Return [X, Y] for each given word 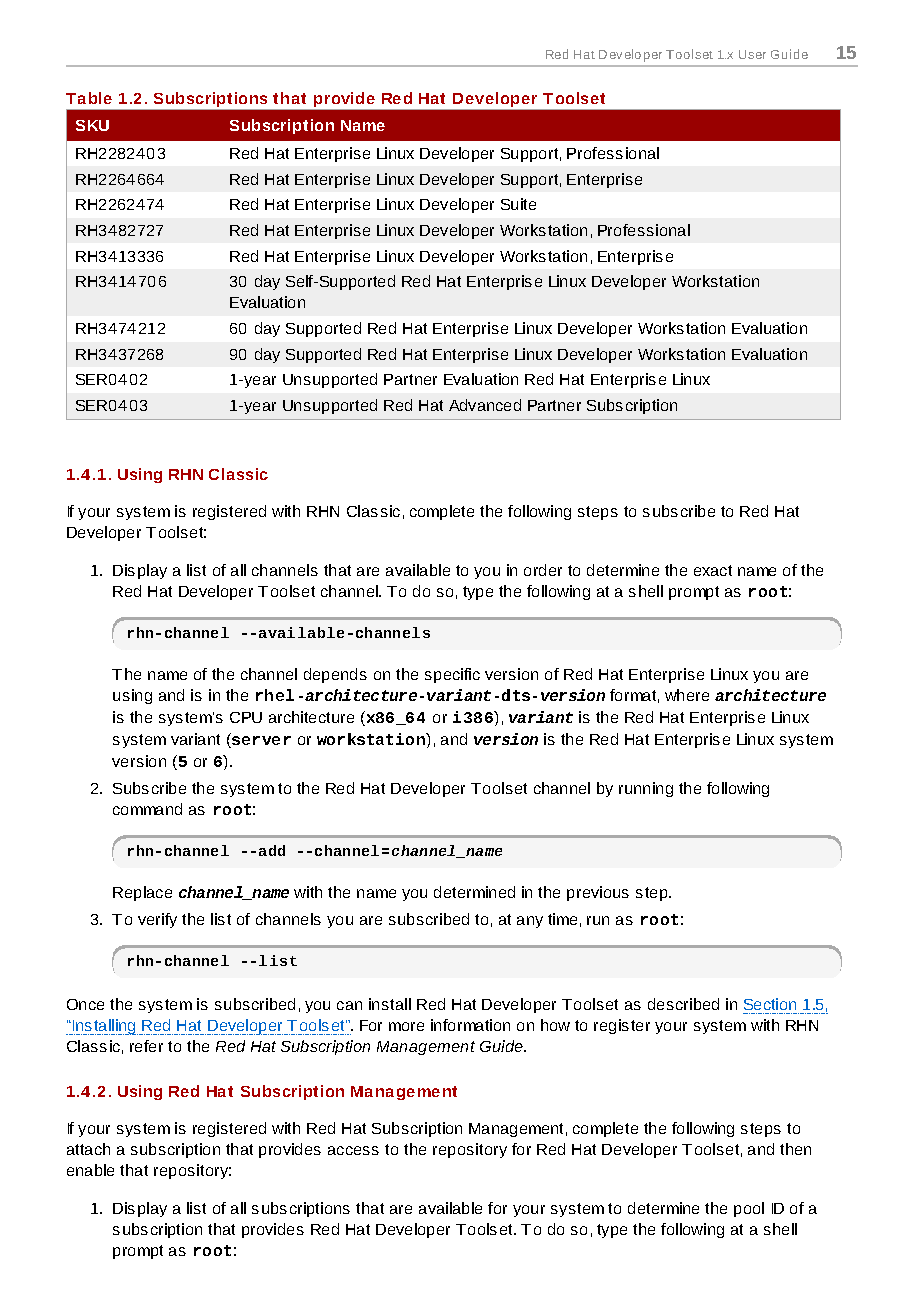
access [353, 1150]
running [646, 789]
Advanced [485, 405]
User [752, 54]
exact [713, 570]
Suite [518, 204]
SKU [92, 125]
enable [90, 1170]
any [530, 922]
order [543, 570]
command [147, 809]
